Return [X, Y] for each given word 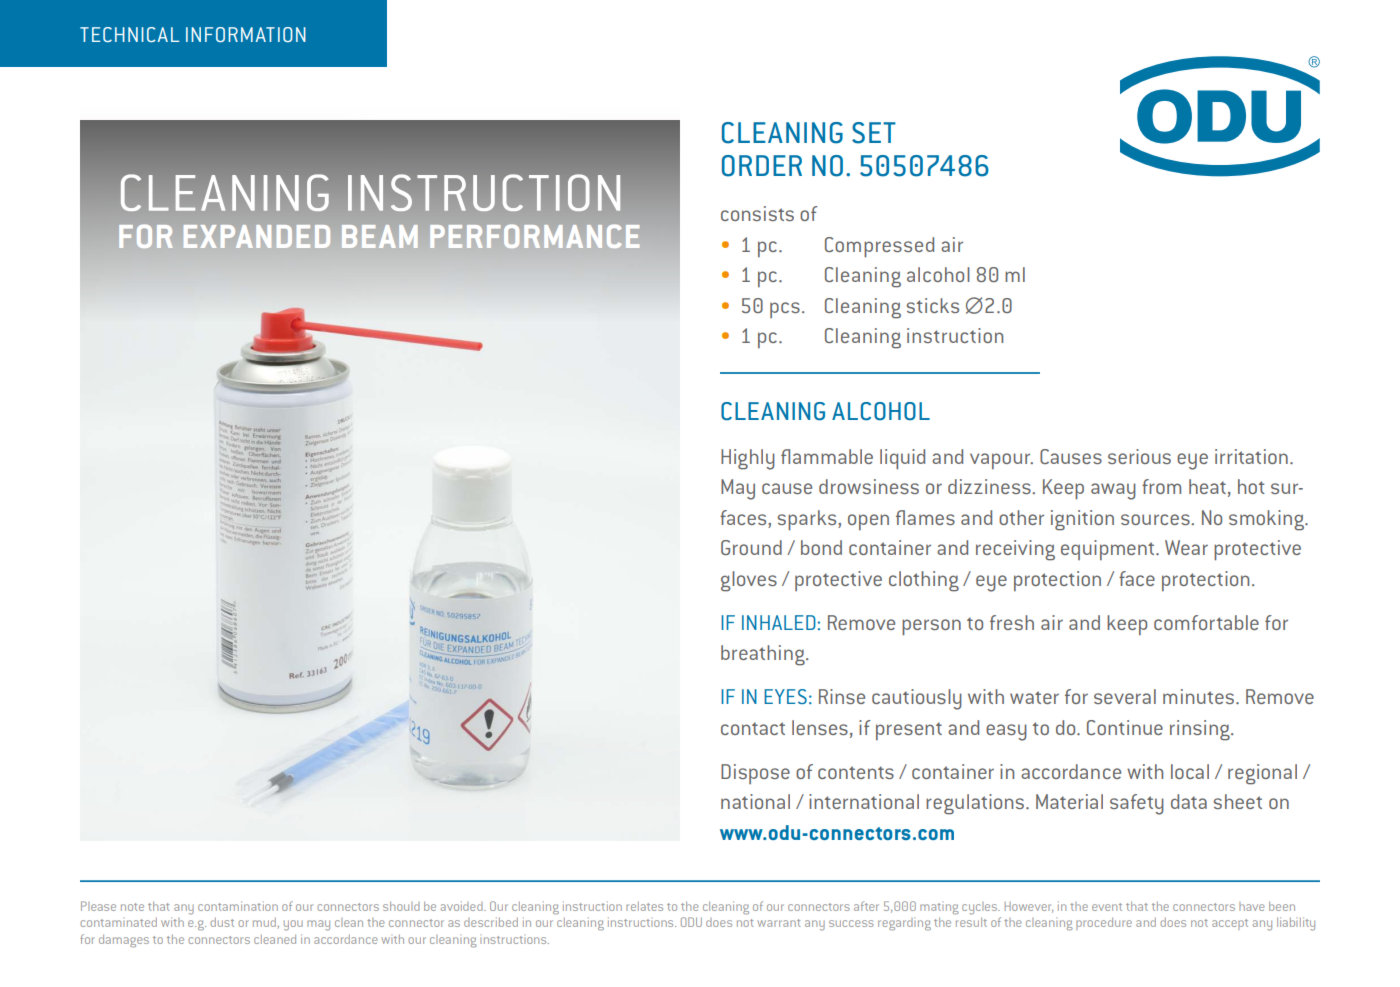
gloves [749, 581]
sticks [933, 305]
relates [644, 906]
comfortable [1206, 622]
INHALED [779, 622]
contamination [238, 906]
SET [874, 133]
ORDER [762, 166]
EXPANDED [257, 236]
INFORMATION [246, 34]
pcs [785, 310]
